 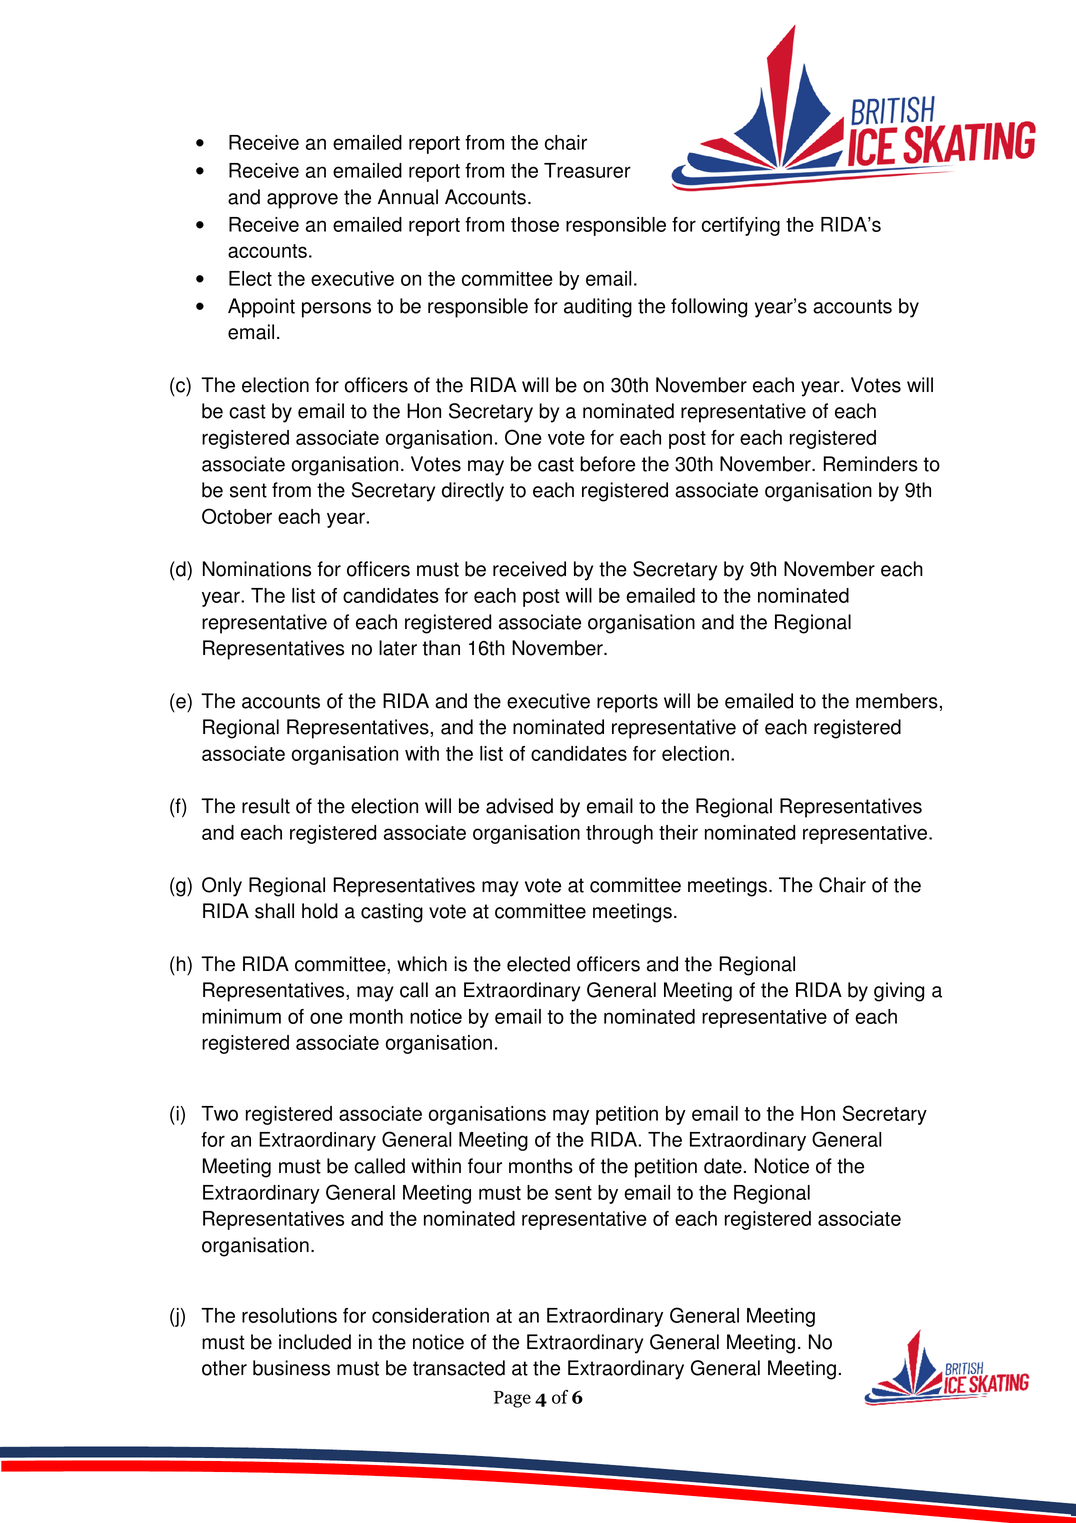 What do you see at coordinates (741, 226) in the screenshot?
I see `certifying` at bounding box center [741, 226].
